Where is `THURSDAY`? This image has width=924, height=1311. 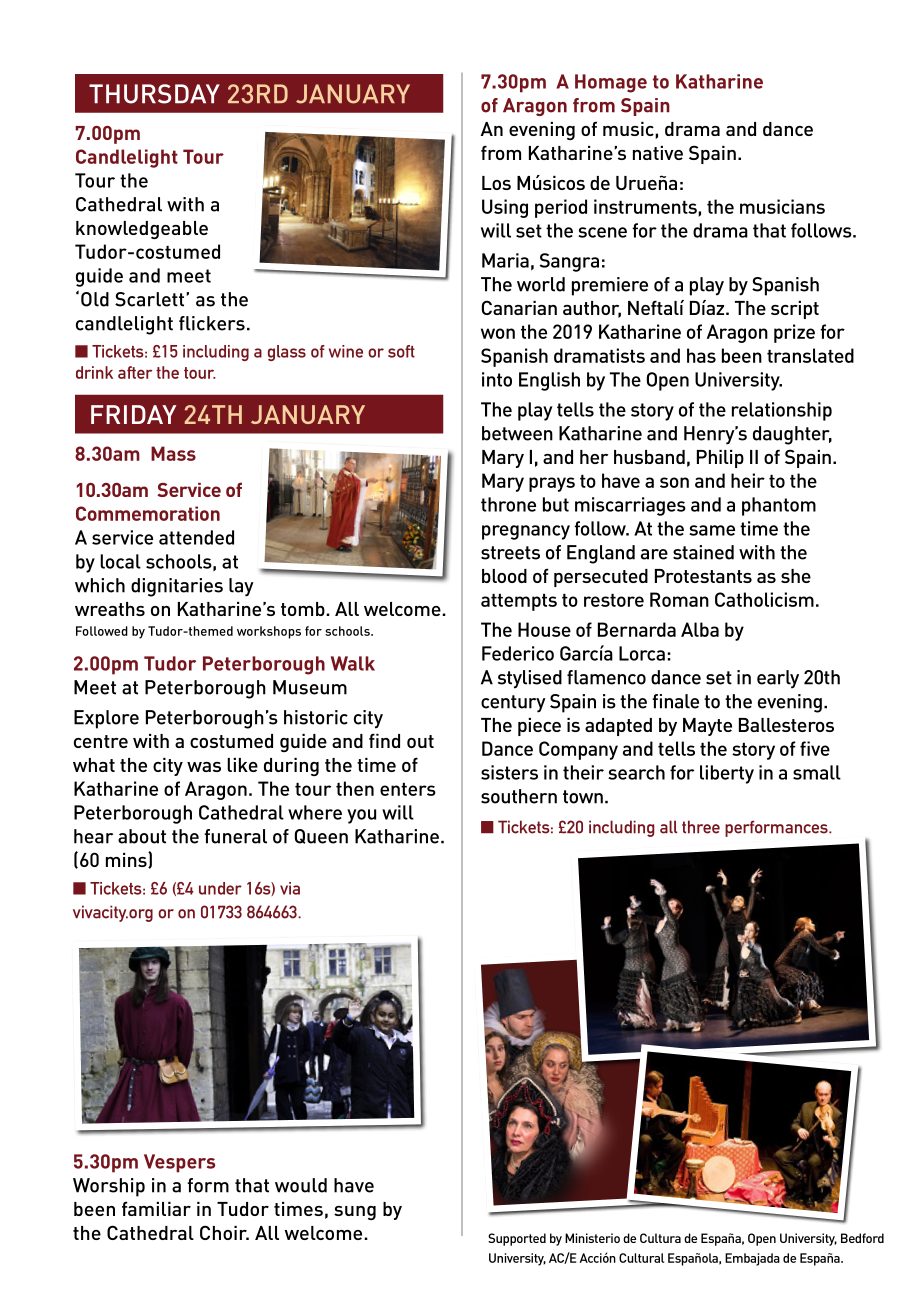
THURSDAY is located at coordinates (154, 94).
